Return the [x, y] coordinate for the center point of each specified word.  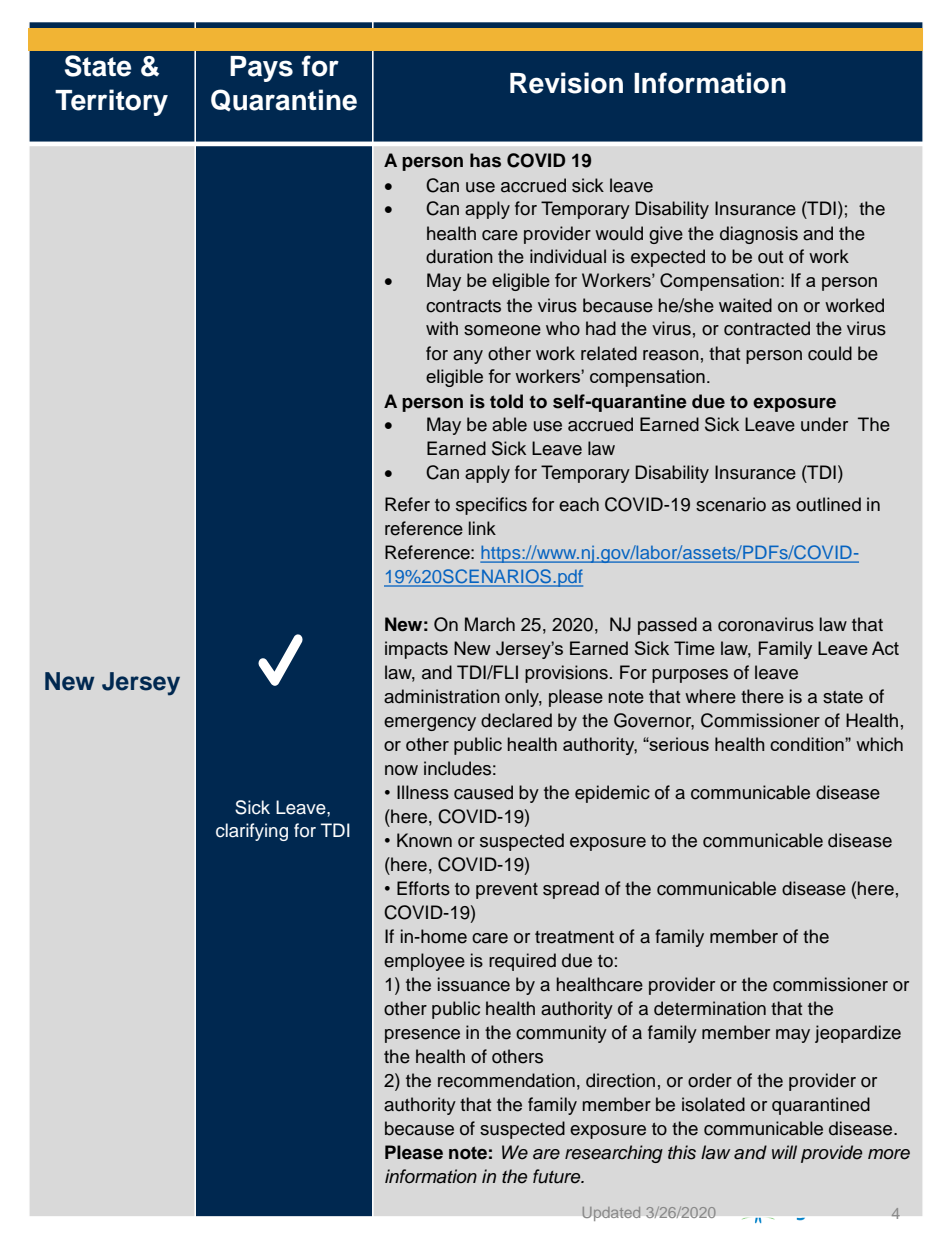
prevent [507, 891]
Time [694, 648]
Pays [261, 69]
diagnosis [759, 235]
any [468, 357]
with [442, 328]
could [830, 353]
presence [422, 1036]
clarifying [252, 832]
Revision [566, 83]
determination [710, 1008]
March [490, 624]
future [558, 1176]
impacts [416, 650]
